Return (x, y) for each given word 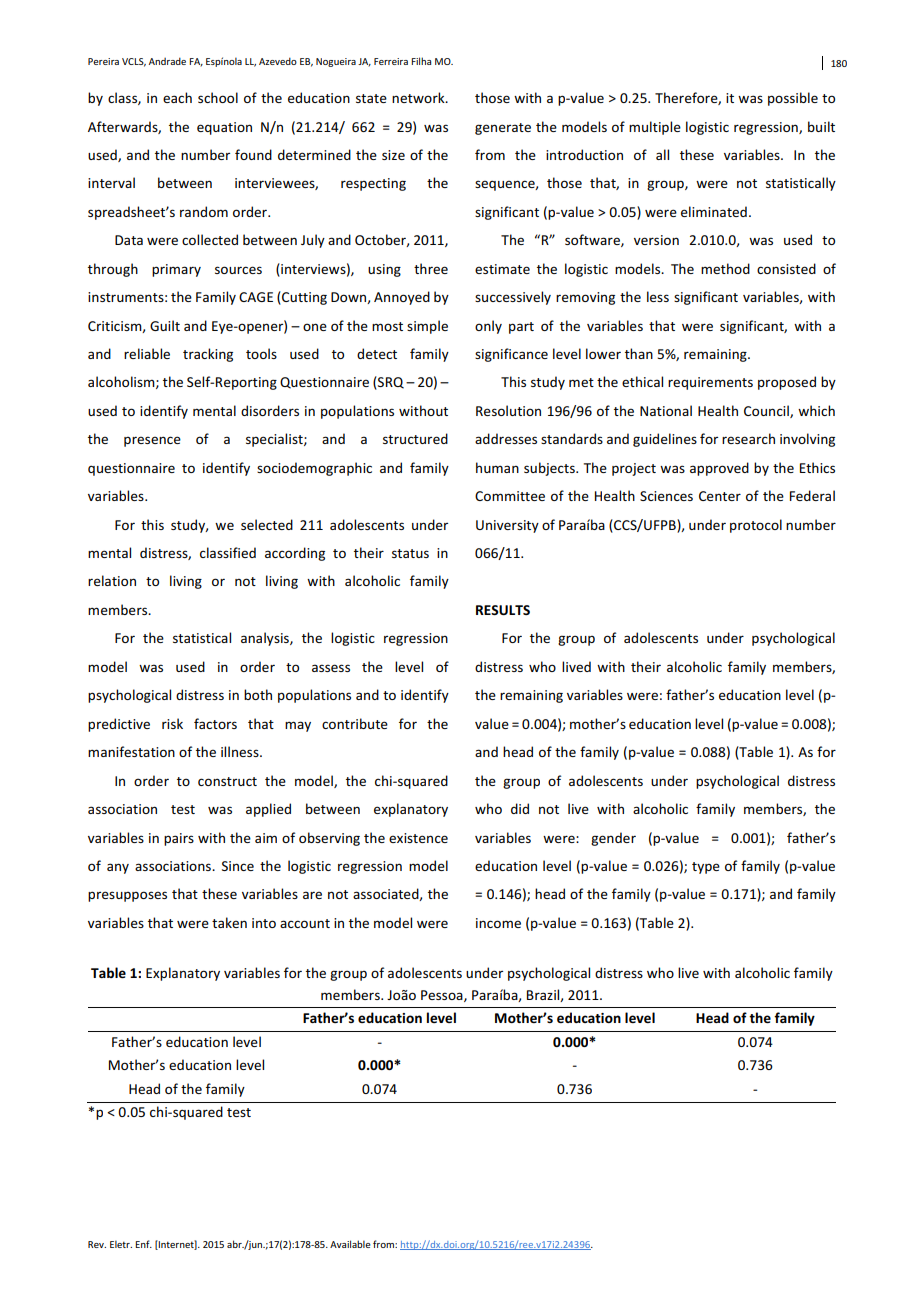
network (419, 97)
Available (350, 1244)
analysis (266, 639)
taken (229, 922)
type (706, 868)
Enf (143, 1244)
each (177, 97)
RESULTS (503, 610)
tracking (208, 355)
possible (793, 99)
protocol (756, 526)
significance (511, 355)
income (498, 923)
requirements (710, 383)
